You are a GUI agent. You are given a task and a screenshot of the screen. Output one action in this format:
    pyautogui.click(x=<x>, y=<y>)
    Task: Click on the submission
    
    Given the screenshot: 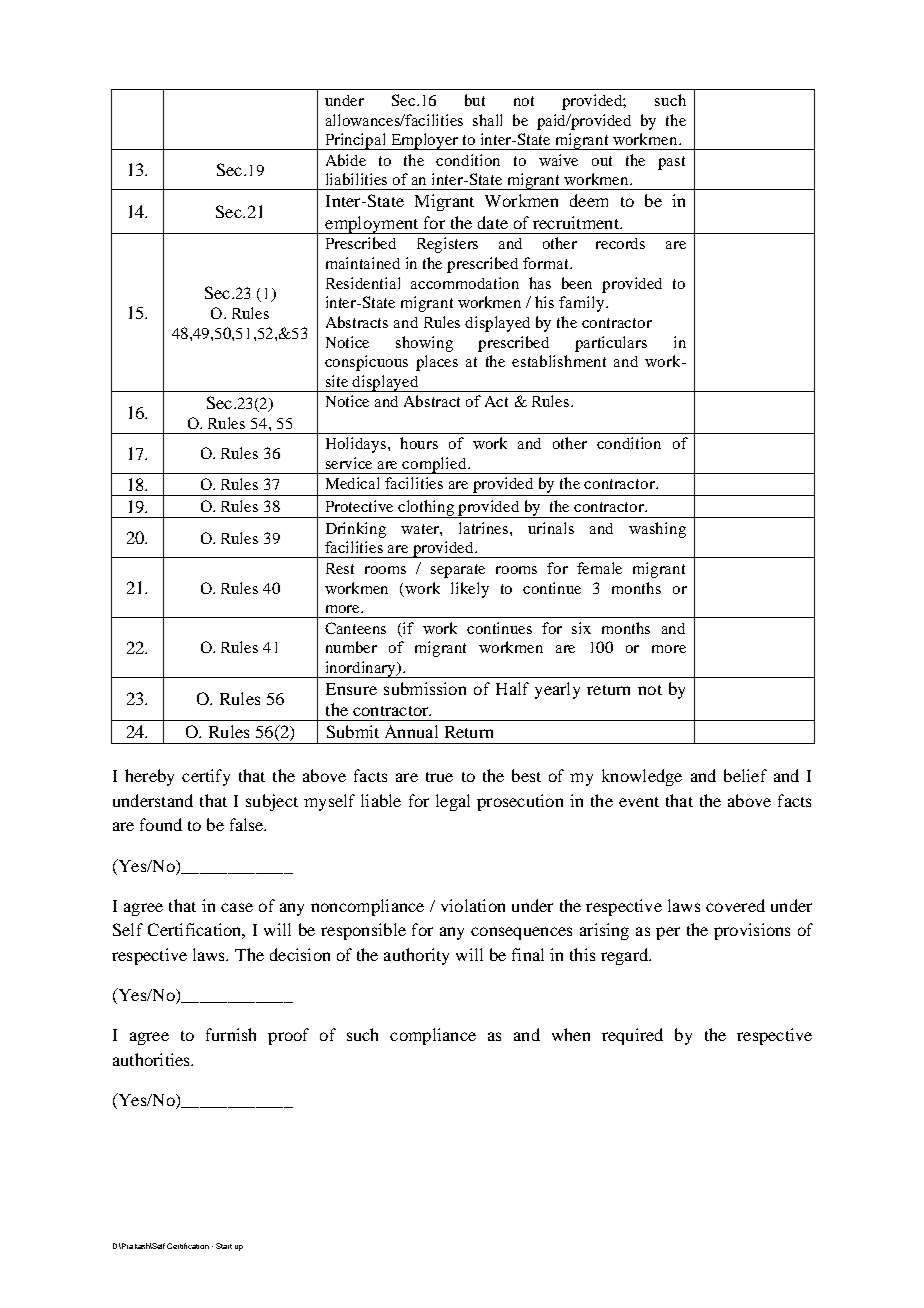 What is the action you would take?
    pyautogui.click(x=425, y=688)
